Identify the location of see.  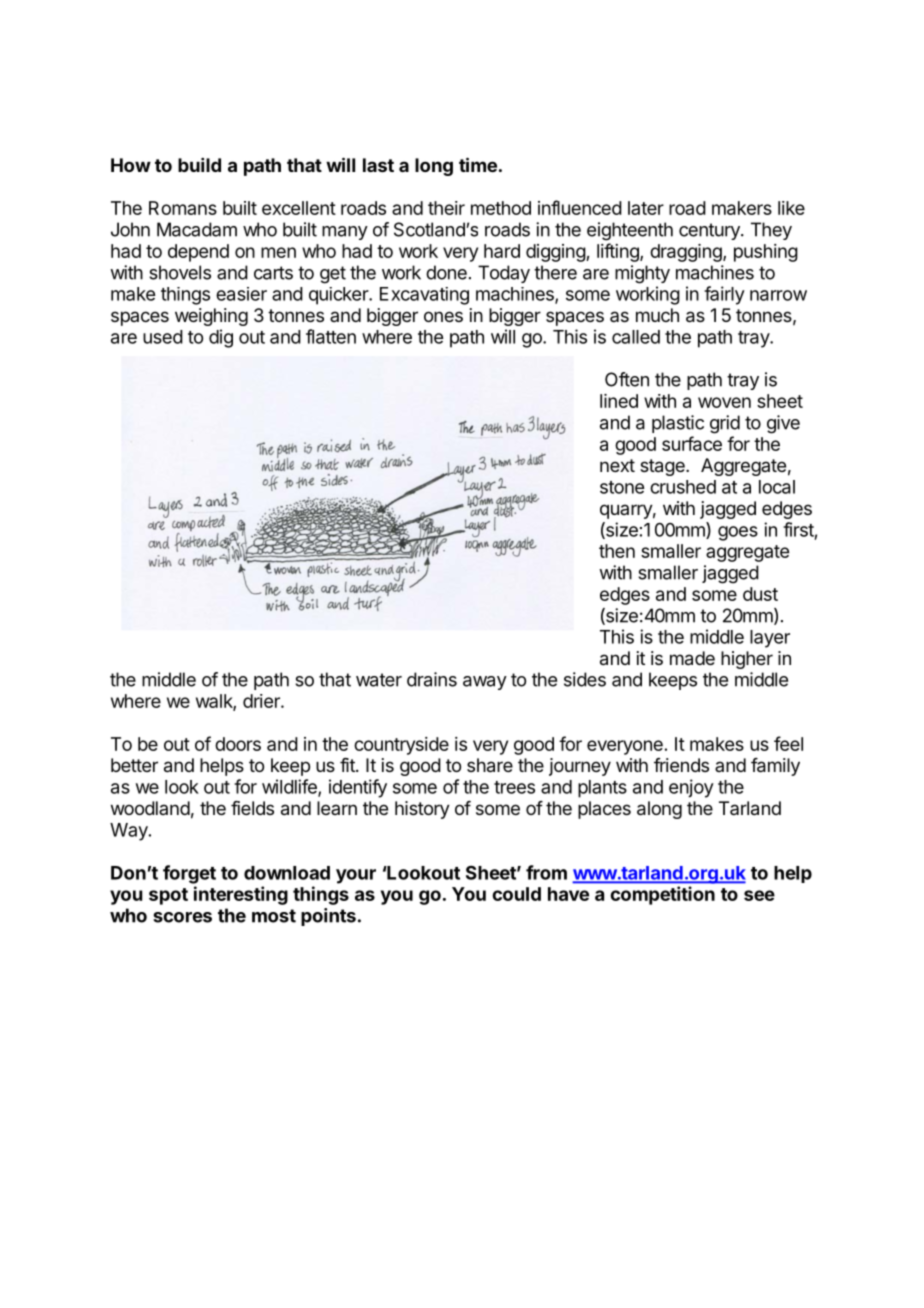
(759, 895).
